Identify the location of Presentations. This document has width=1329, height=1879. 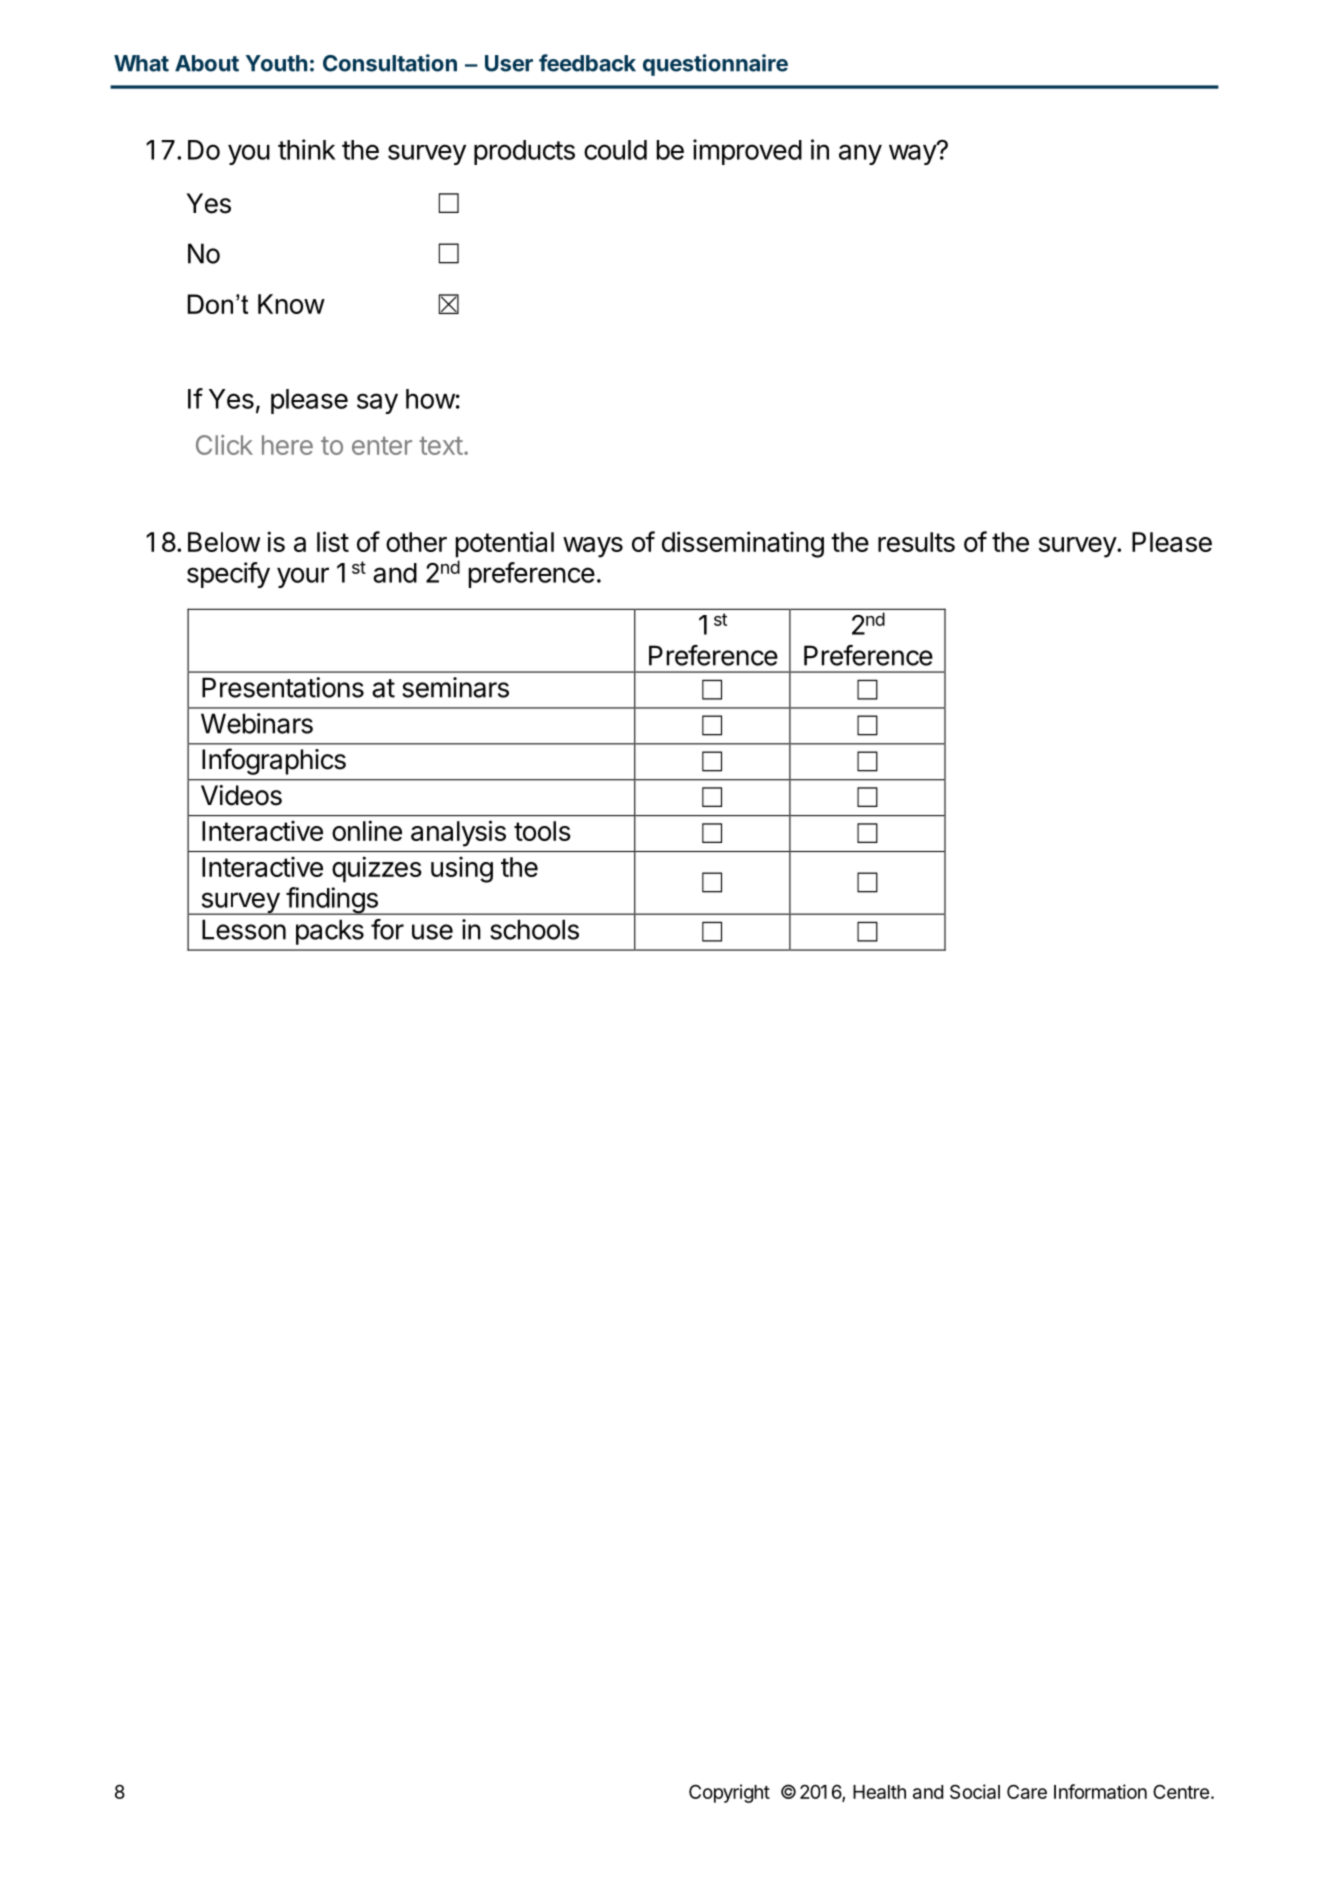
(283, 687).
